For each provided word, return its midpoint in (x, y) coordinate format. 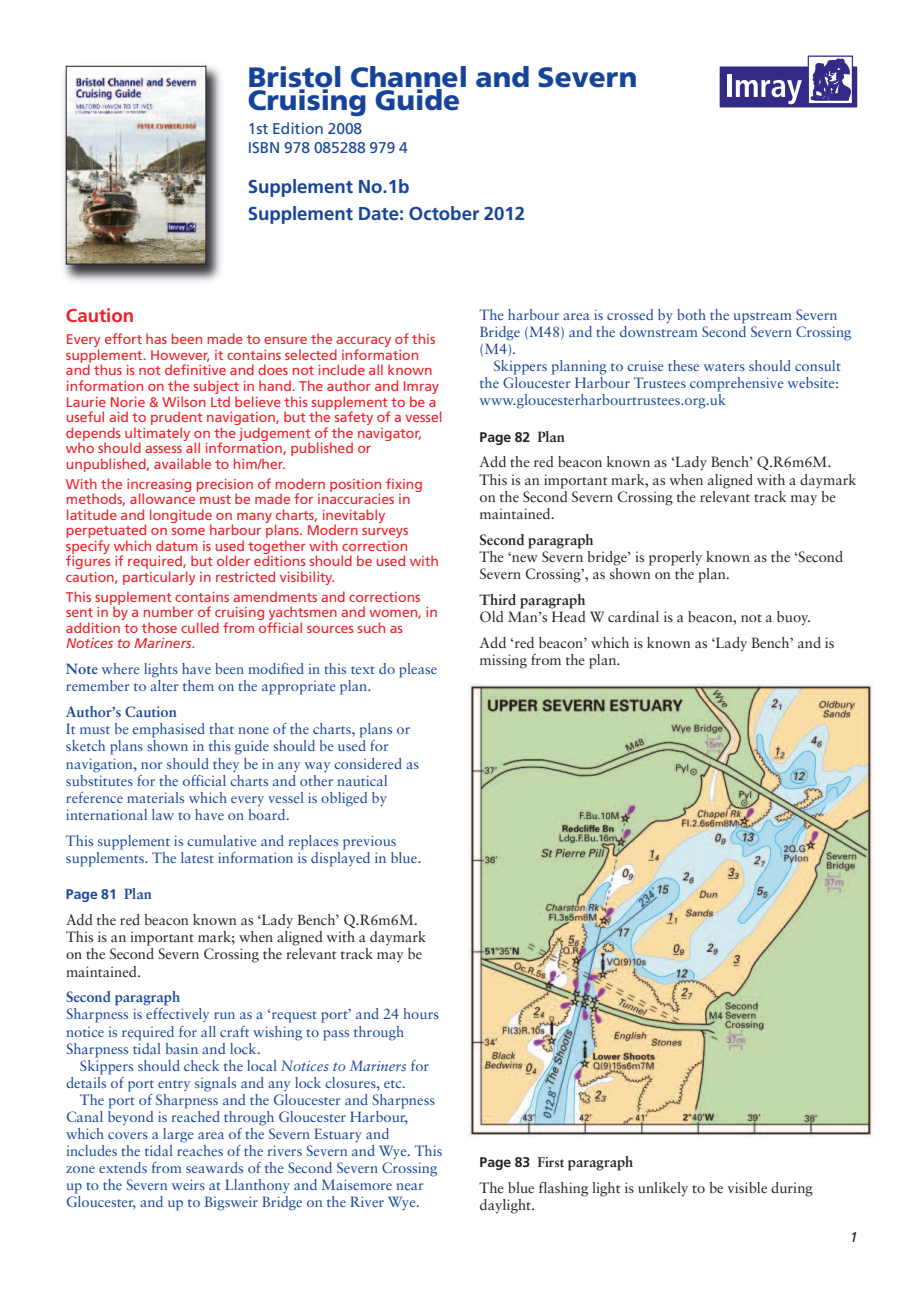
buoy (793, 618)
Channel (408, 78)
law (163, 814)
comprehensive (737, 384)
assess (163, 449)
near (410, 1186)
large (178, 1135)
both (691, 314)
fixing (404, 485)
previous (369, 842)
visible (747, 1187)
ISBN (264, 147)
